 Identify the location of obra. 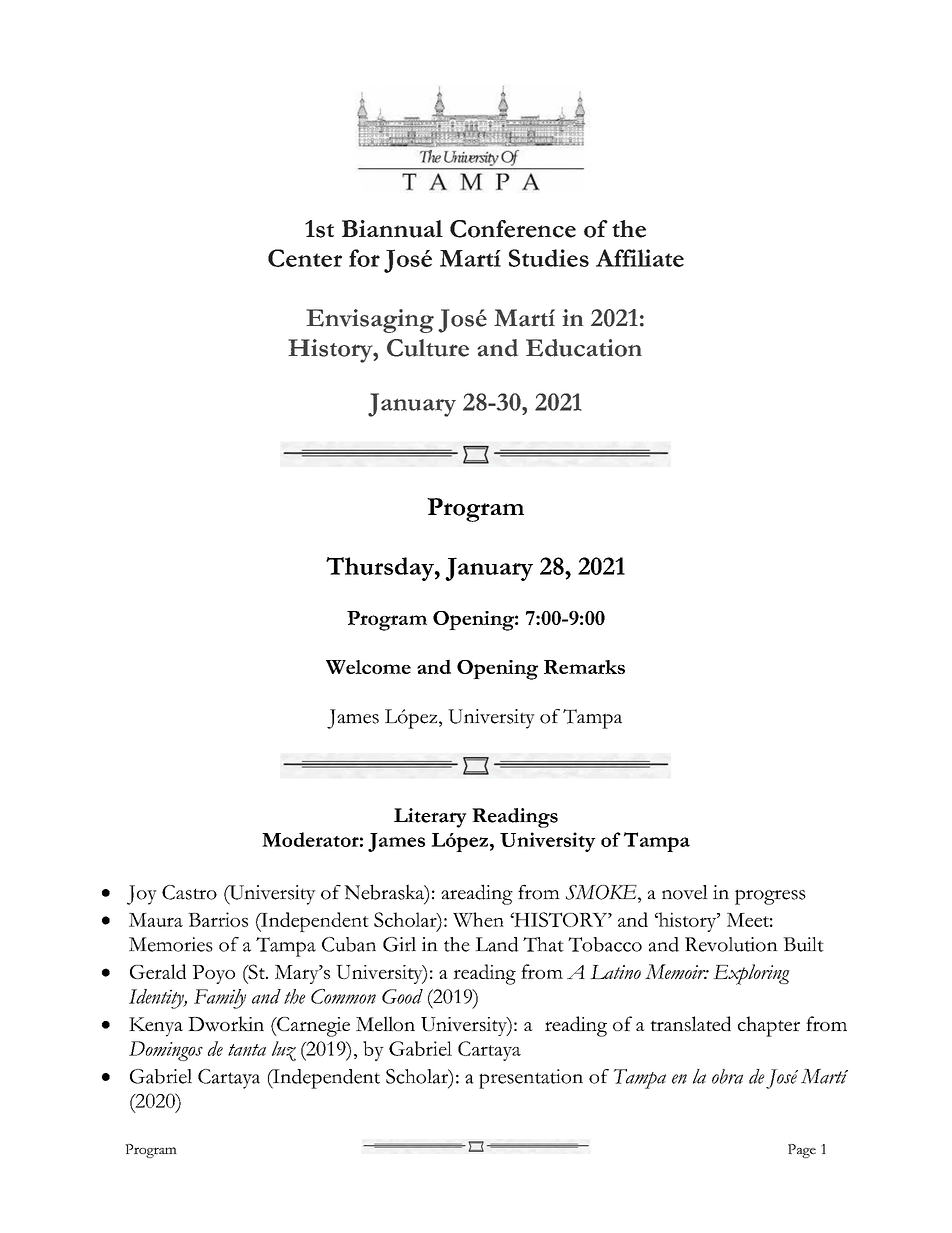
(727, 1076).
